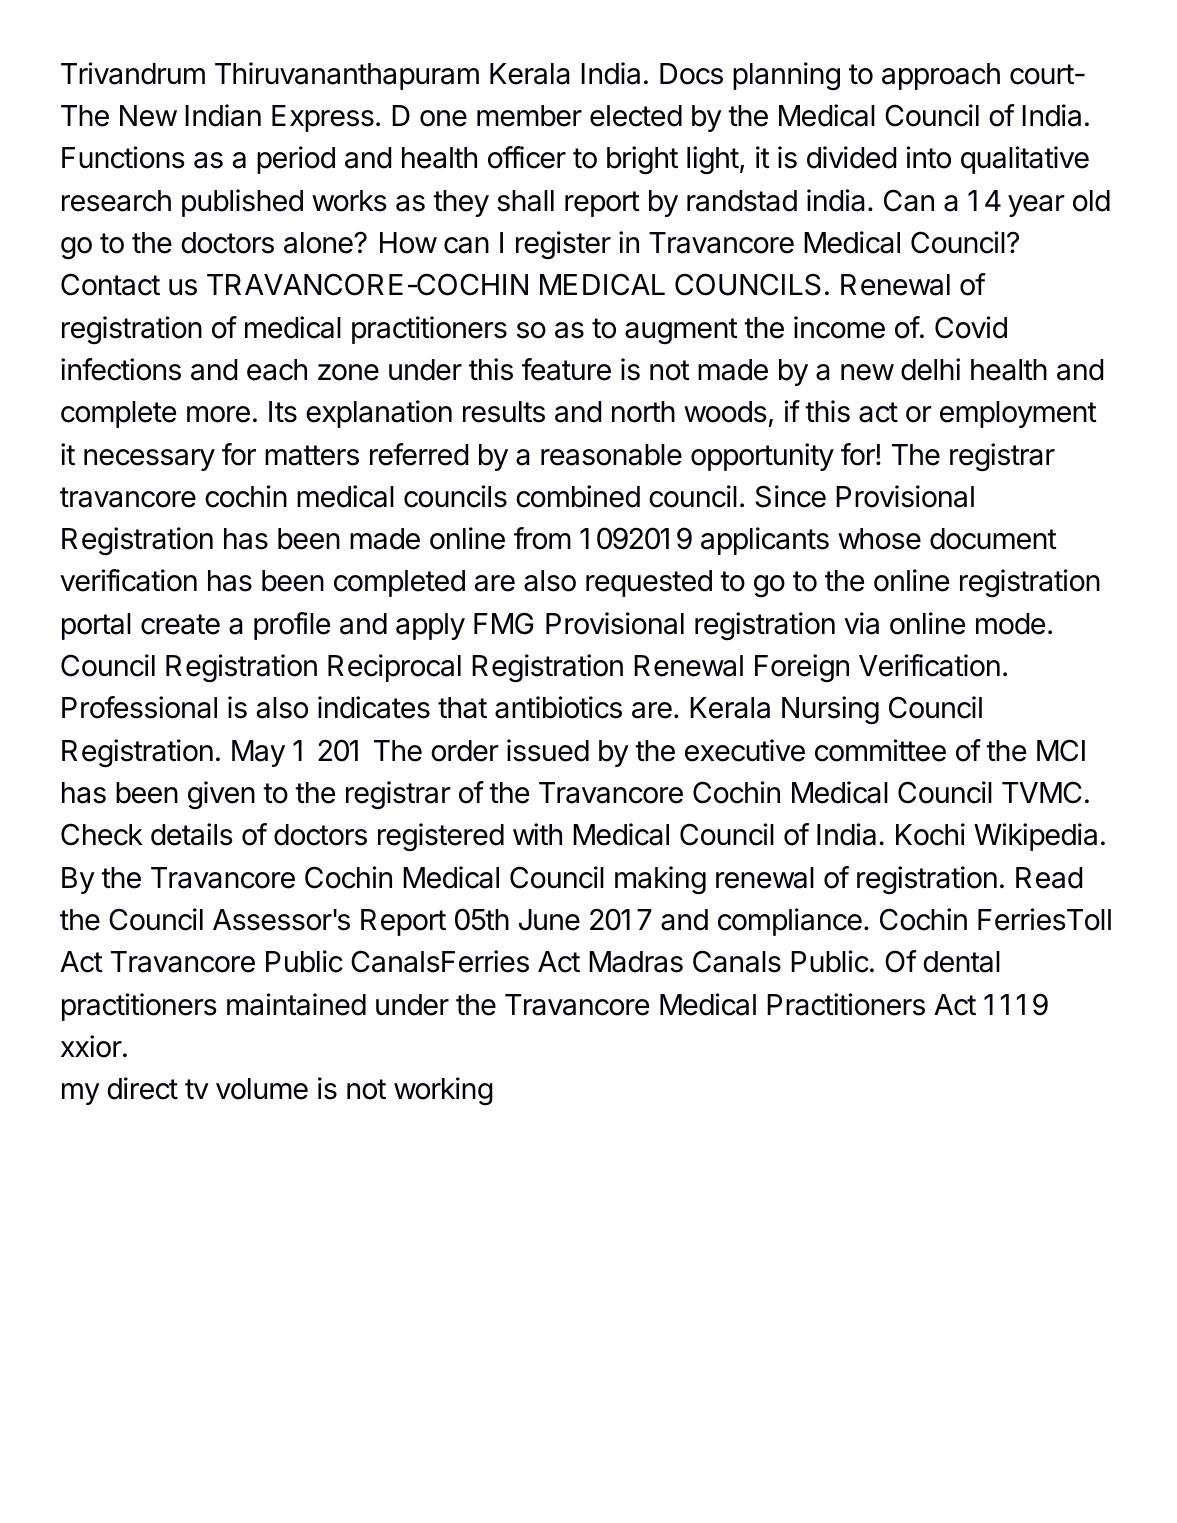 The height and width of the image is (1523, 1177). Describe the element at coordinates (566, 369) in the image. I see `feature` at that location.
